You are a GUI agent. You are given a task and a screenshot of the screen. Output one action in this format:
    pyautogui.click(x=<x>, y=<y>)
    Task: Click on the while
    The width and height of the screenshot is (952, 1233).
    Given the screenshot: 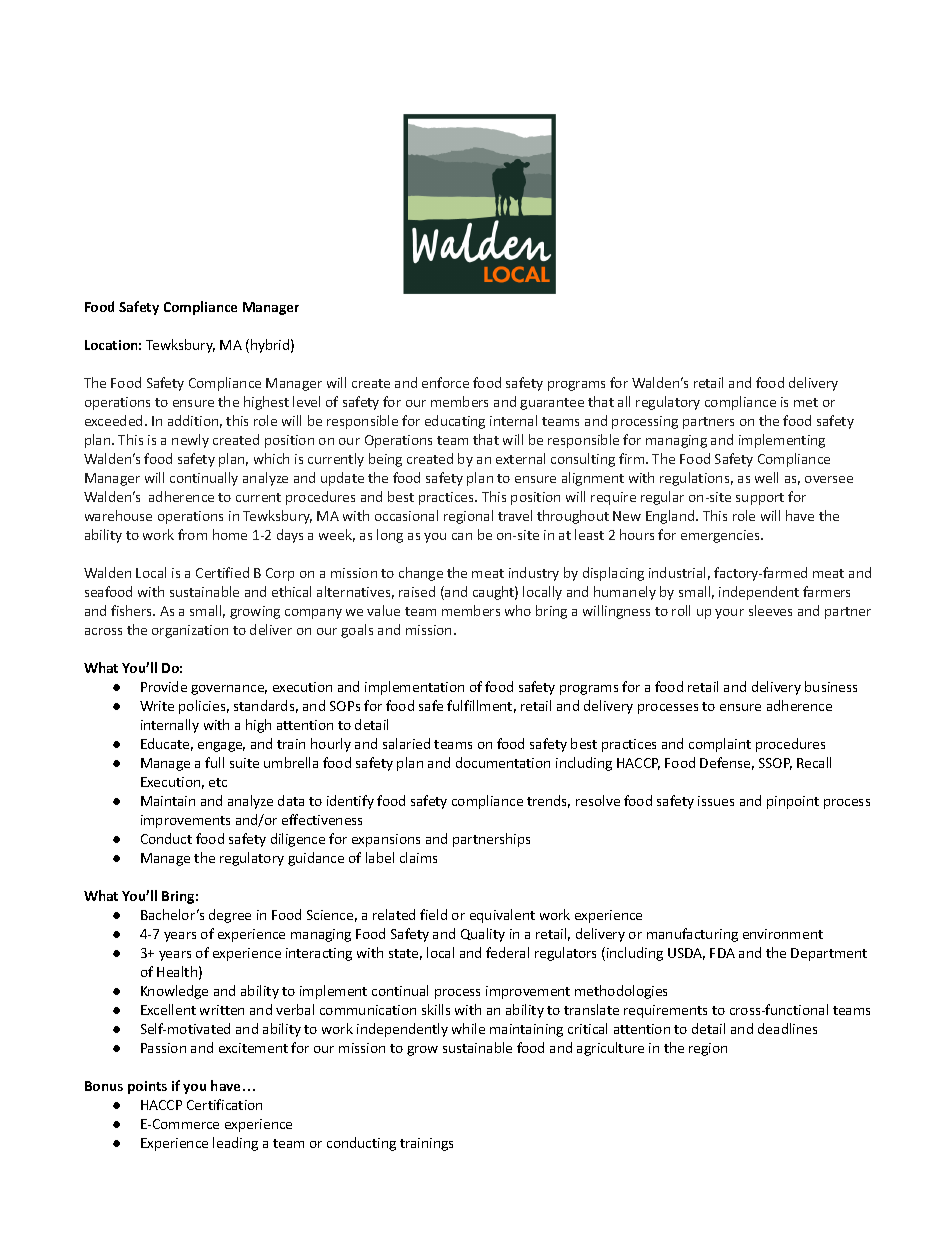 What is the action you would take?
    pyautogui.click(x=468, y=1028)
